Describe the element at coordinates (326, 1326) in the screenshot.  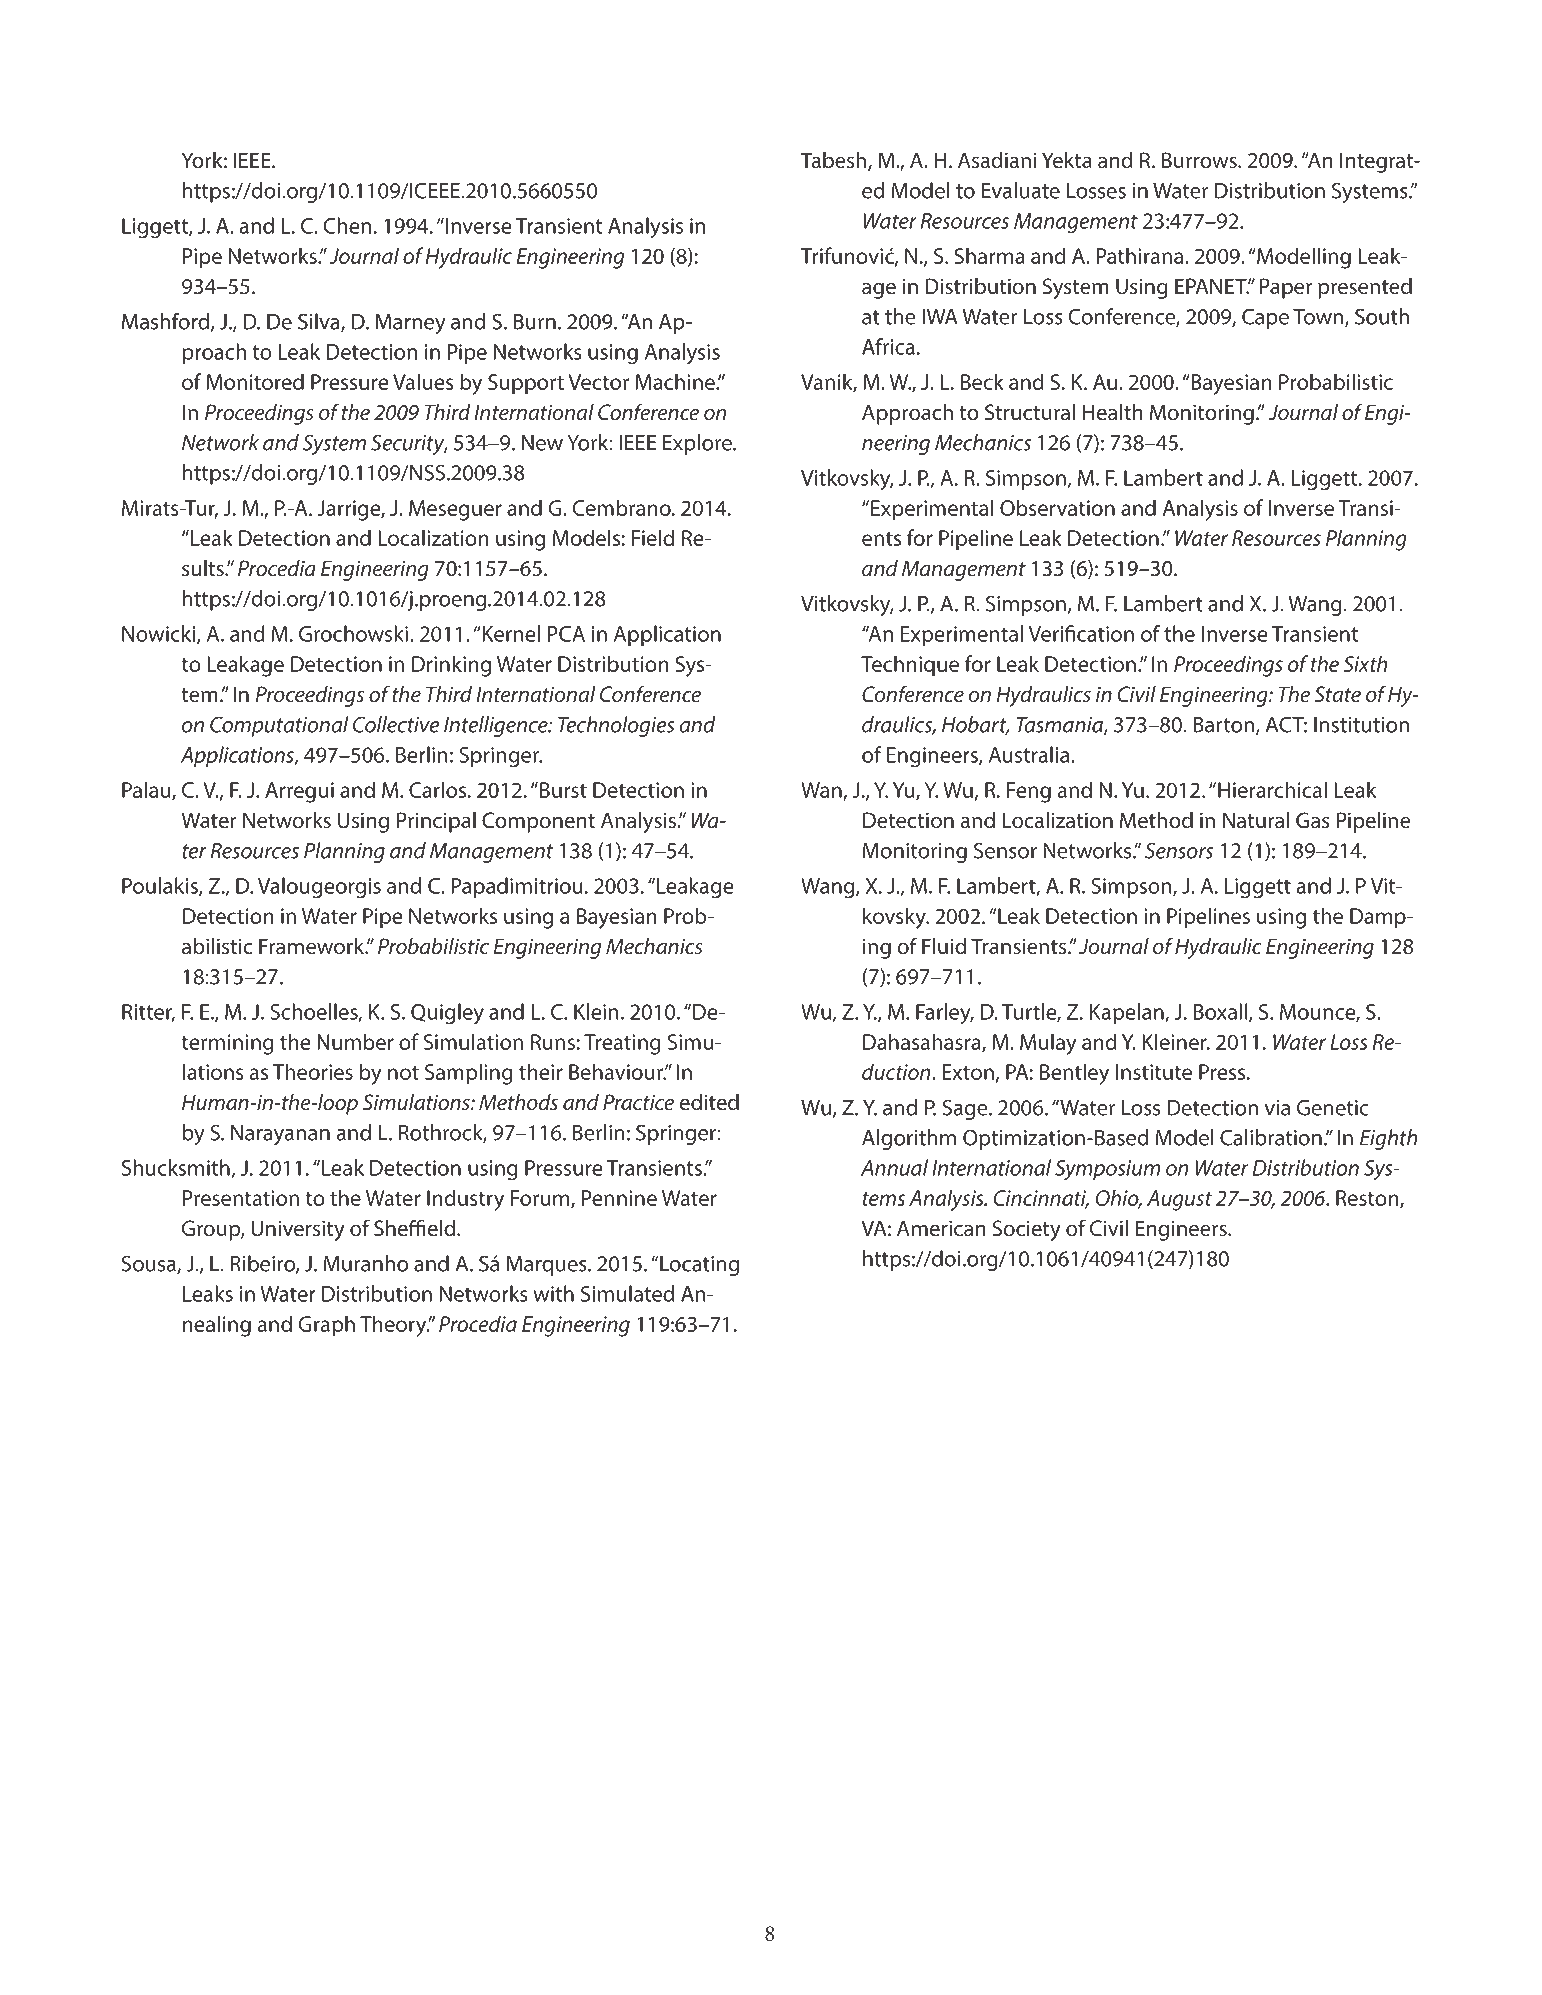
I see `Graph` at that location.
